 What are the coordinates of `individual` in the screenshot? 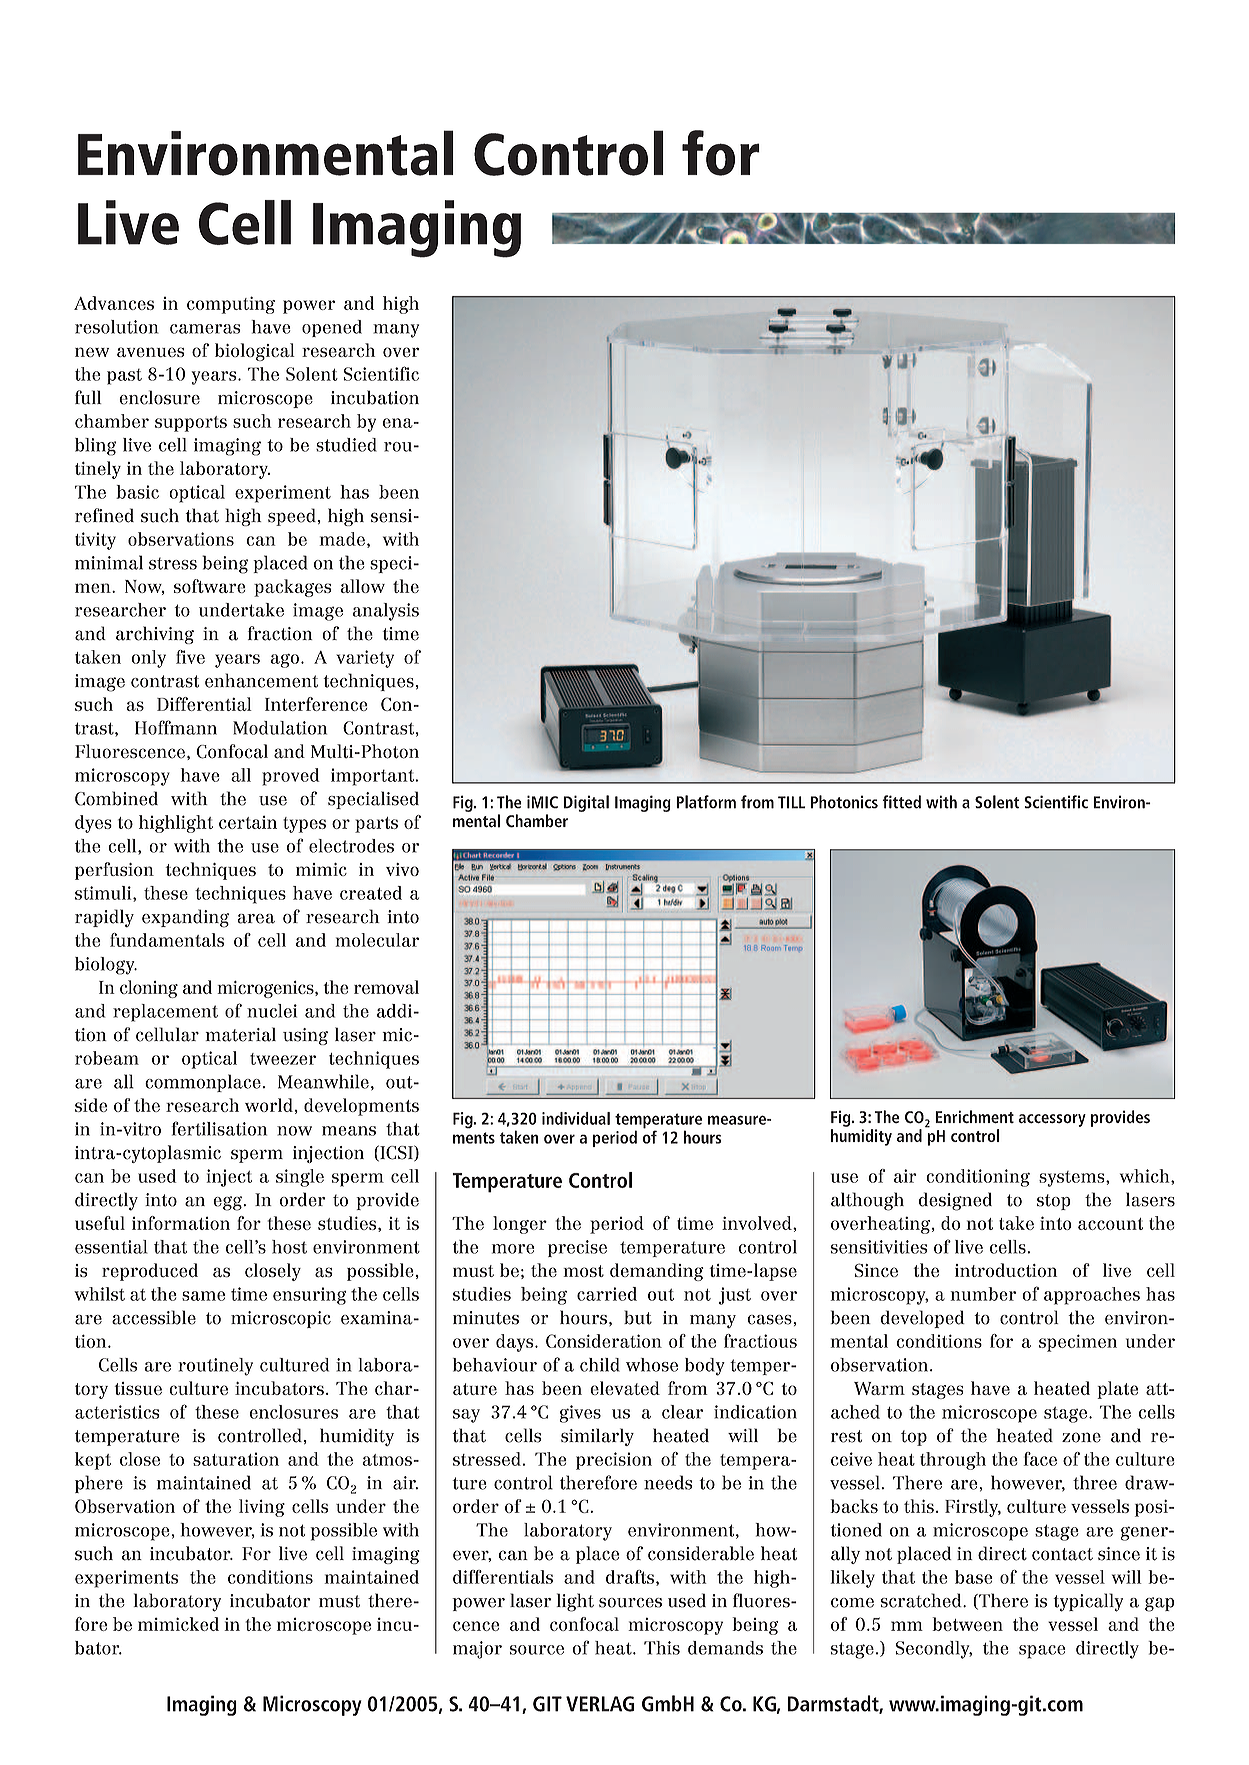 It's located at (576, 1118).
